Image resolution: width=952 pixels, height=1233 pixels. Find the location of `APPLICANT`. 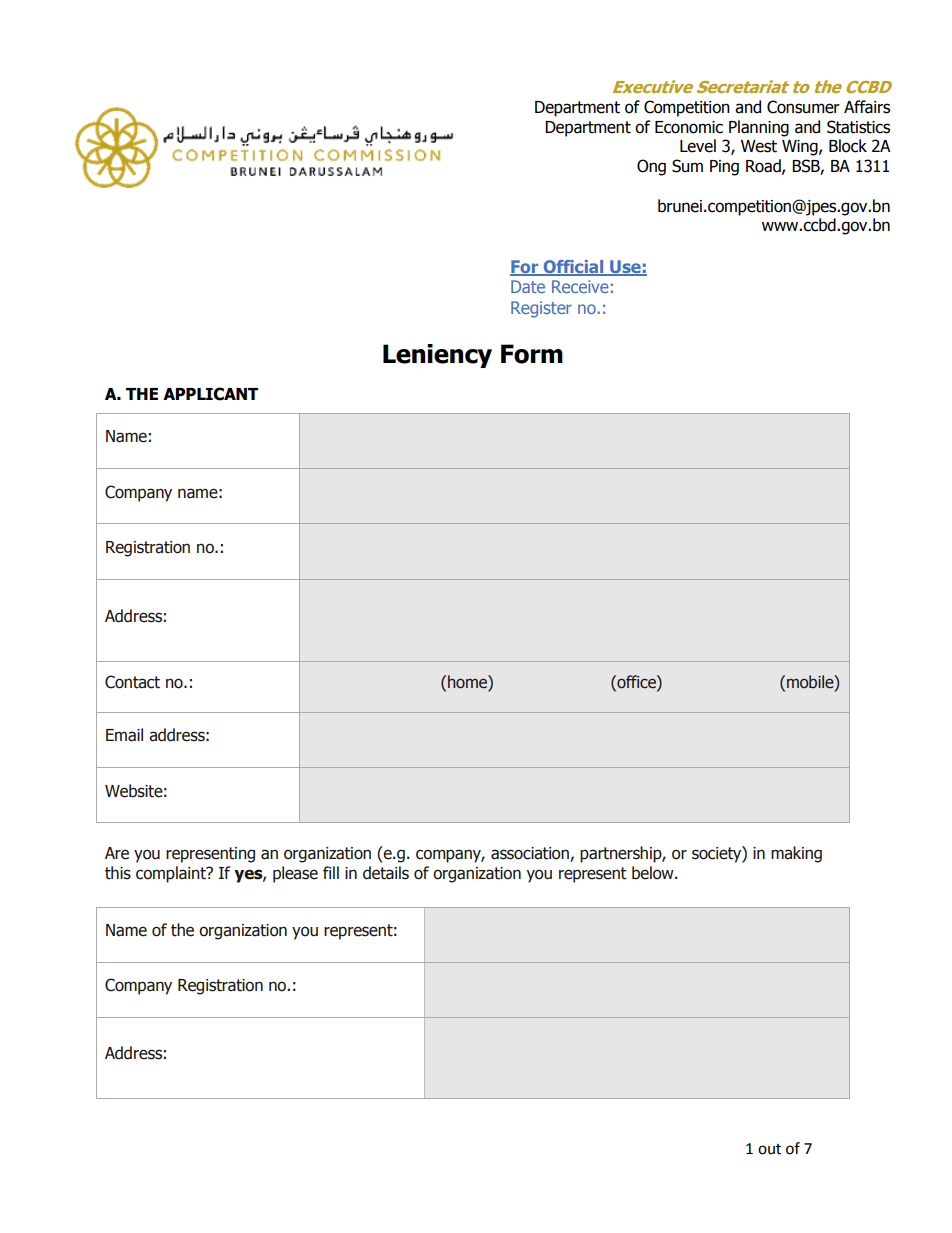

APPLICANT is located at coordinates (210, 394).
